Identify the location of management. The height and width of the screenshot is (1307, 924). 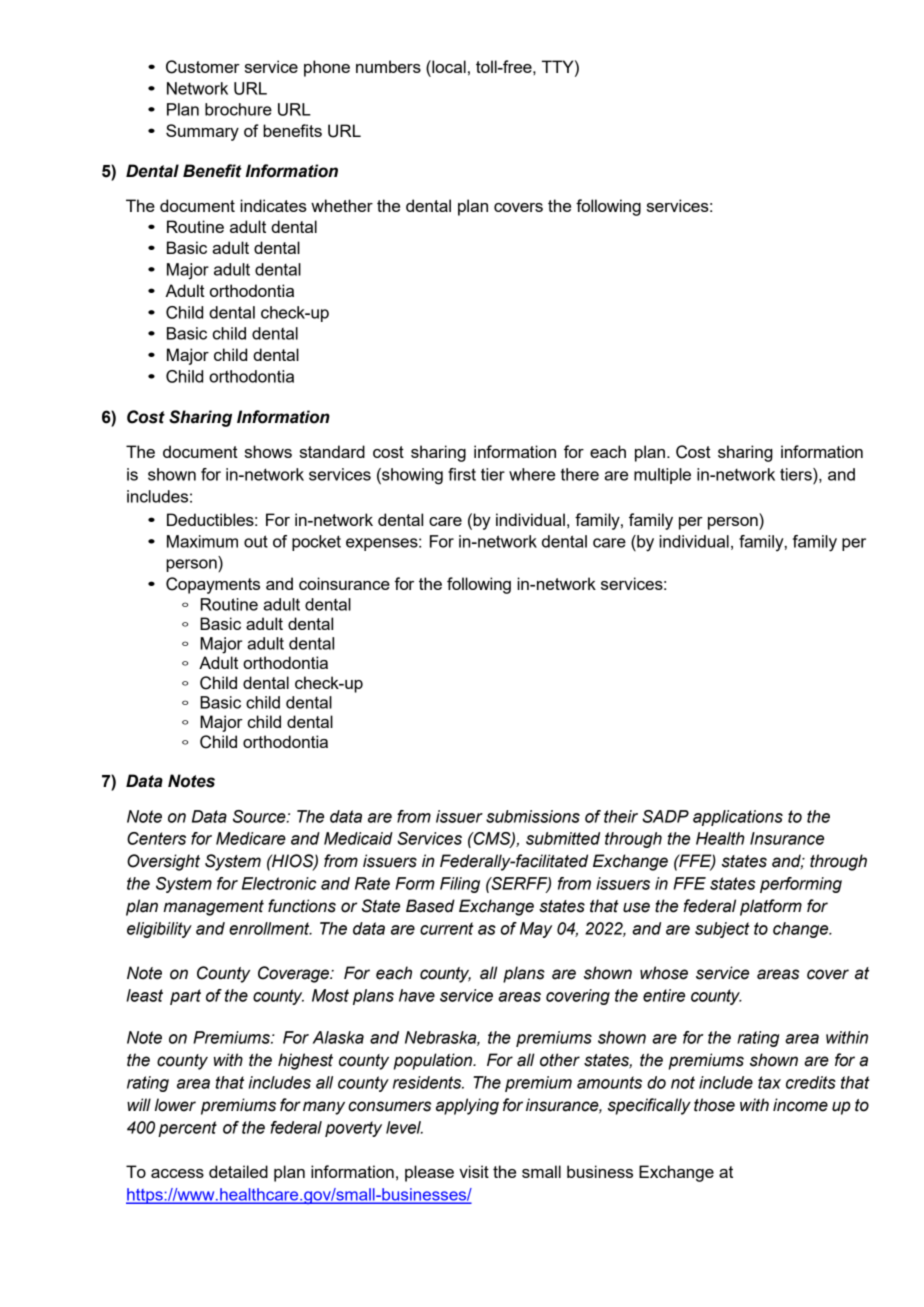
(213, 908).
